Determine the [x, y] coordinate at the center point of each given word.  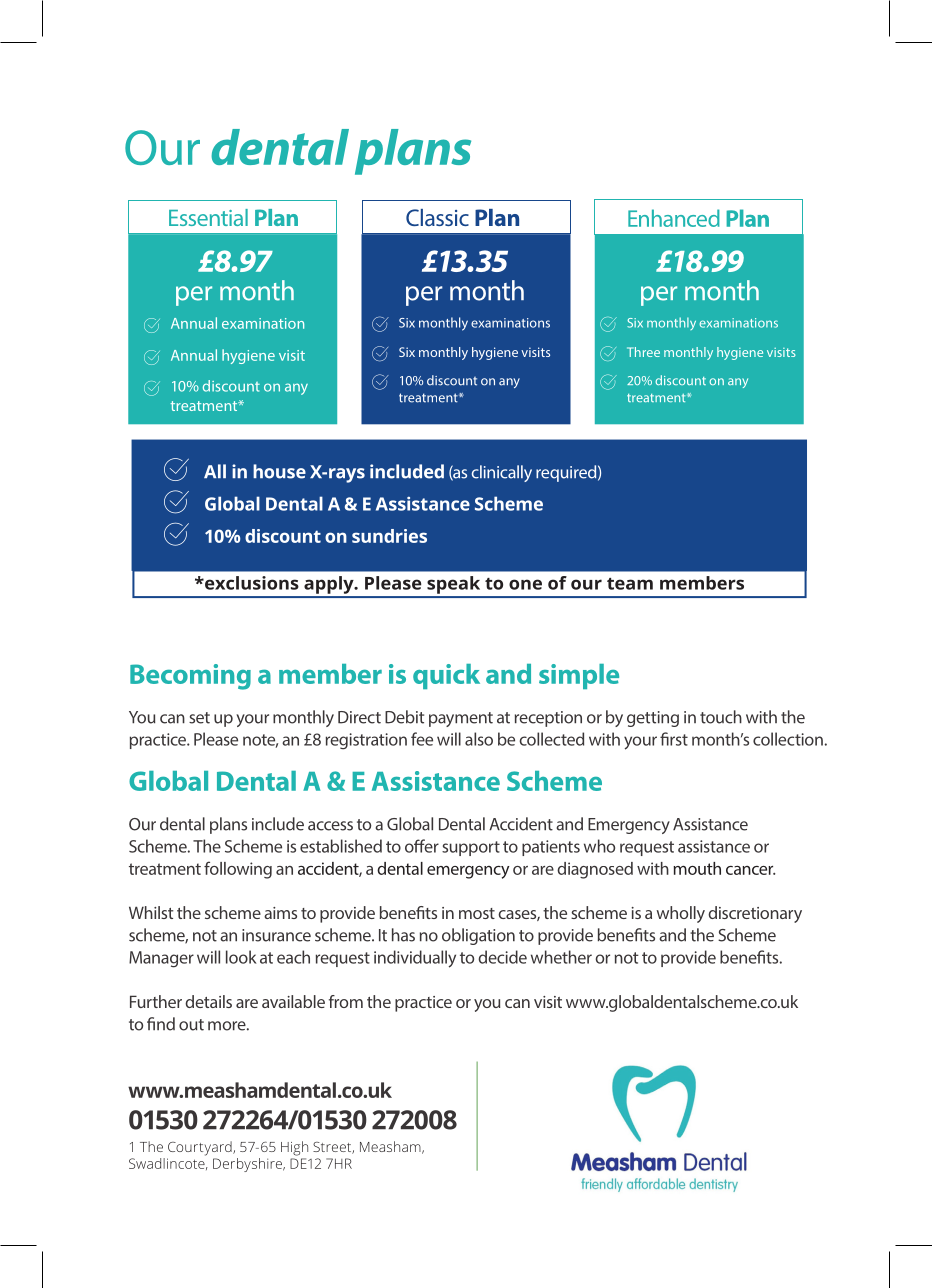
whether [561, 957]
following [238, 870]
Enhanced [674, 218]
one [525, 584]
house [279, 471]
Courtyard [201, 1148]
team [630, 584]
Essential [208, 217]
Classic [437, 217]
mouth [697, 868]
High [294, 1148]
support [471, 848]
